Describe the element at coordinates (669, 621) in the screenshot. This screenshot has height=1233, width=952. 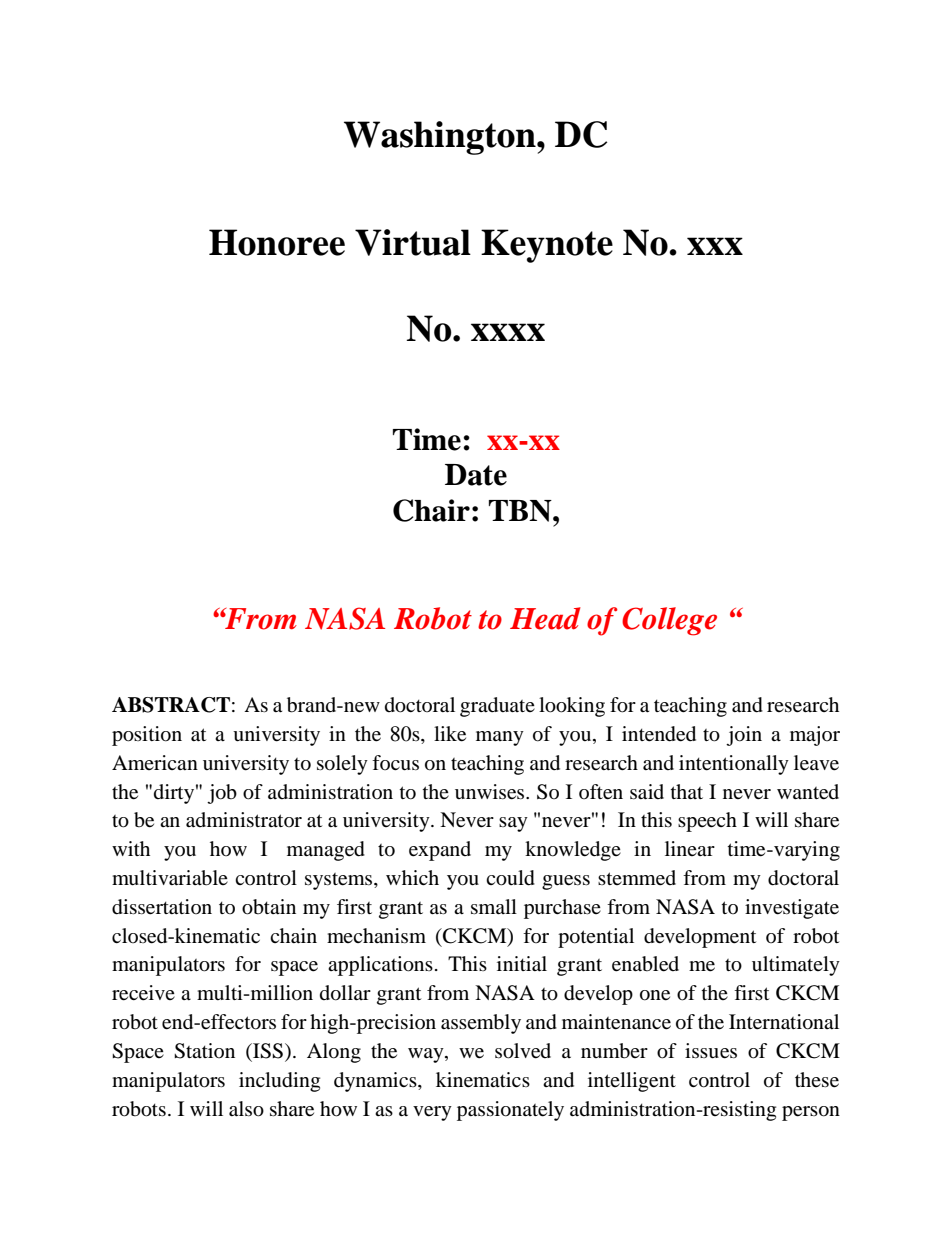
I see `College` at that location.
